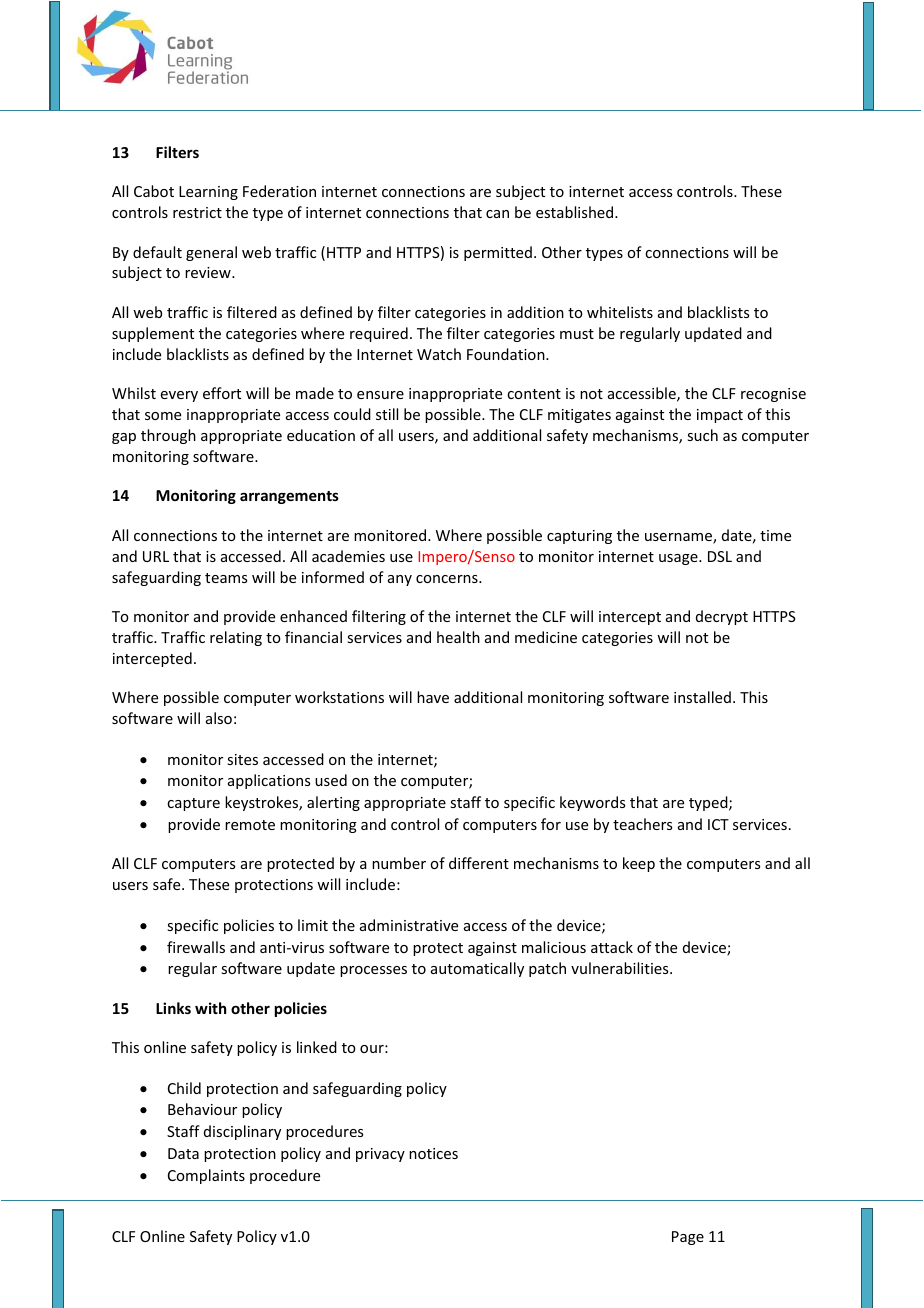 This page has width=924, height=1308. What do you see at coordinates (236, 638) in the page?
I see `relating` at bounding box center [236, 638].
